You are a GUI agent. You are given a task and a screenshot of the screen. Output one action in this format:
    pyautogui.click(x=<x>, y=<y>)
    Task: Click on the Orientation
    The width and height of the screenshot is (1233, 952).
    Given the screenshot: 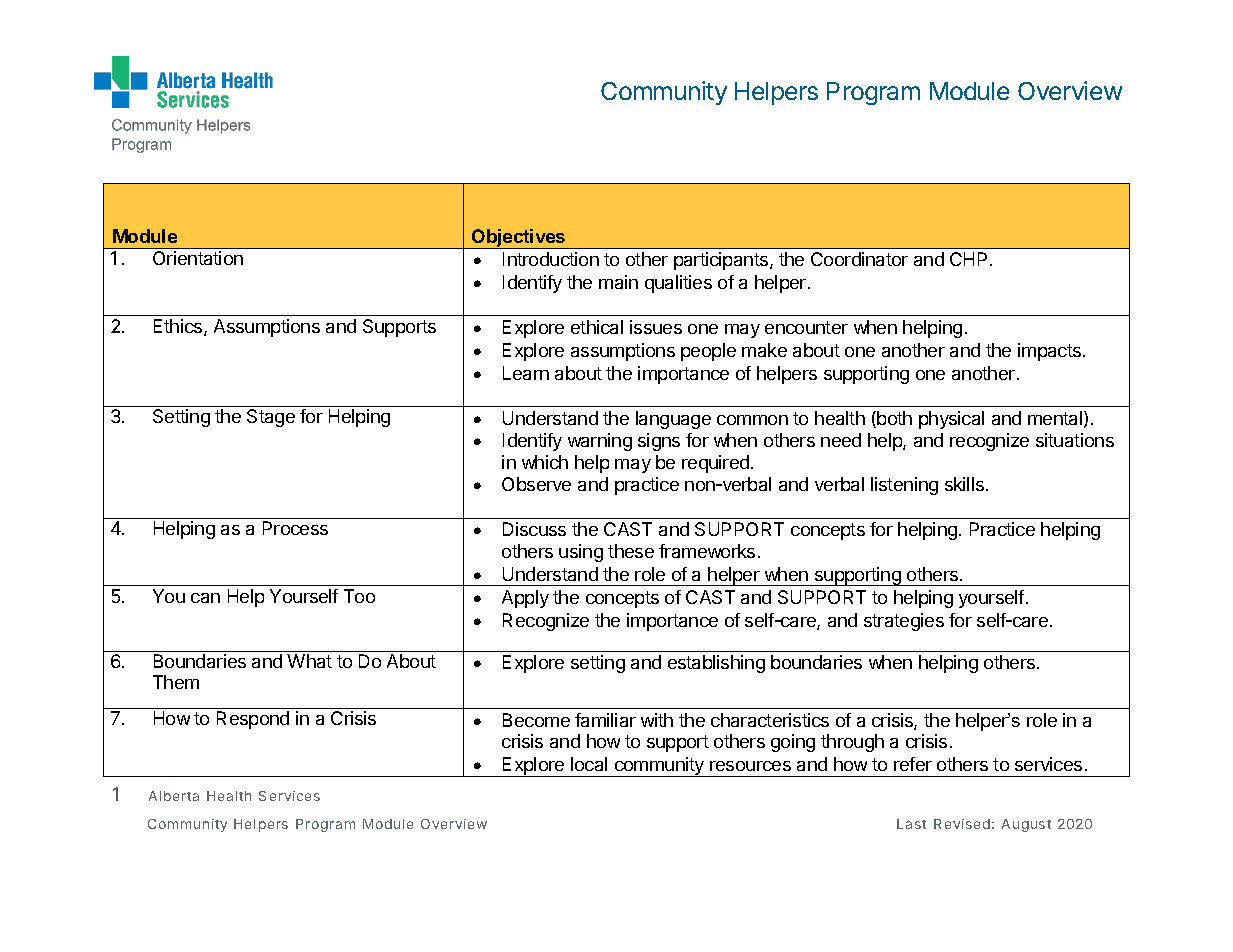 What is the action you would take?
    pyautogui.click(x=198, y=258)
